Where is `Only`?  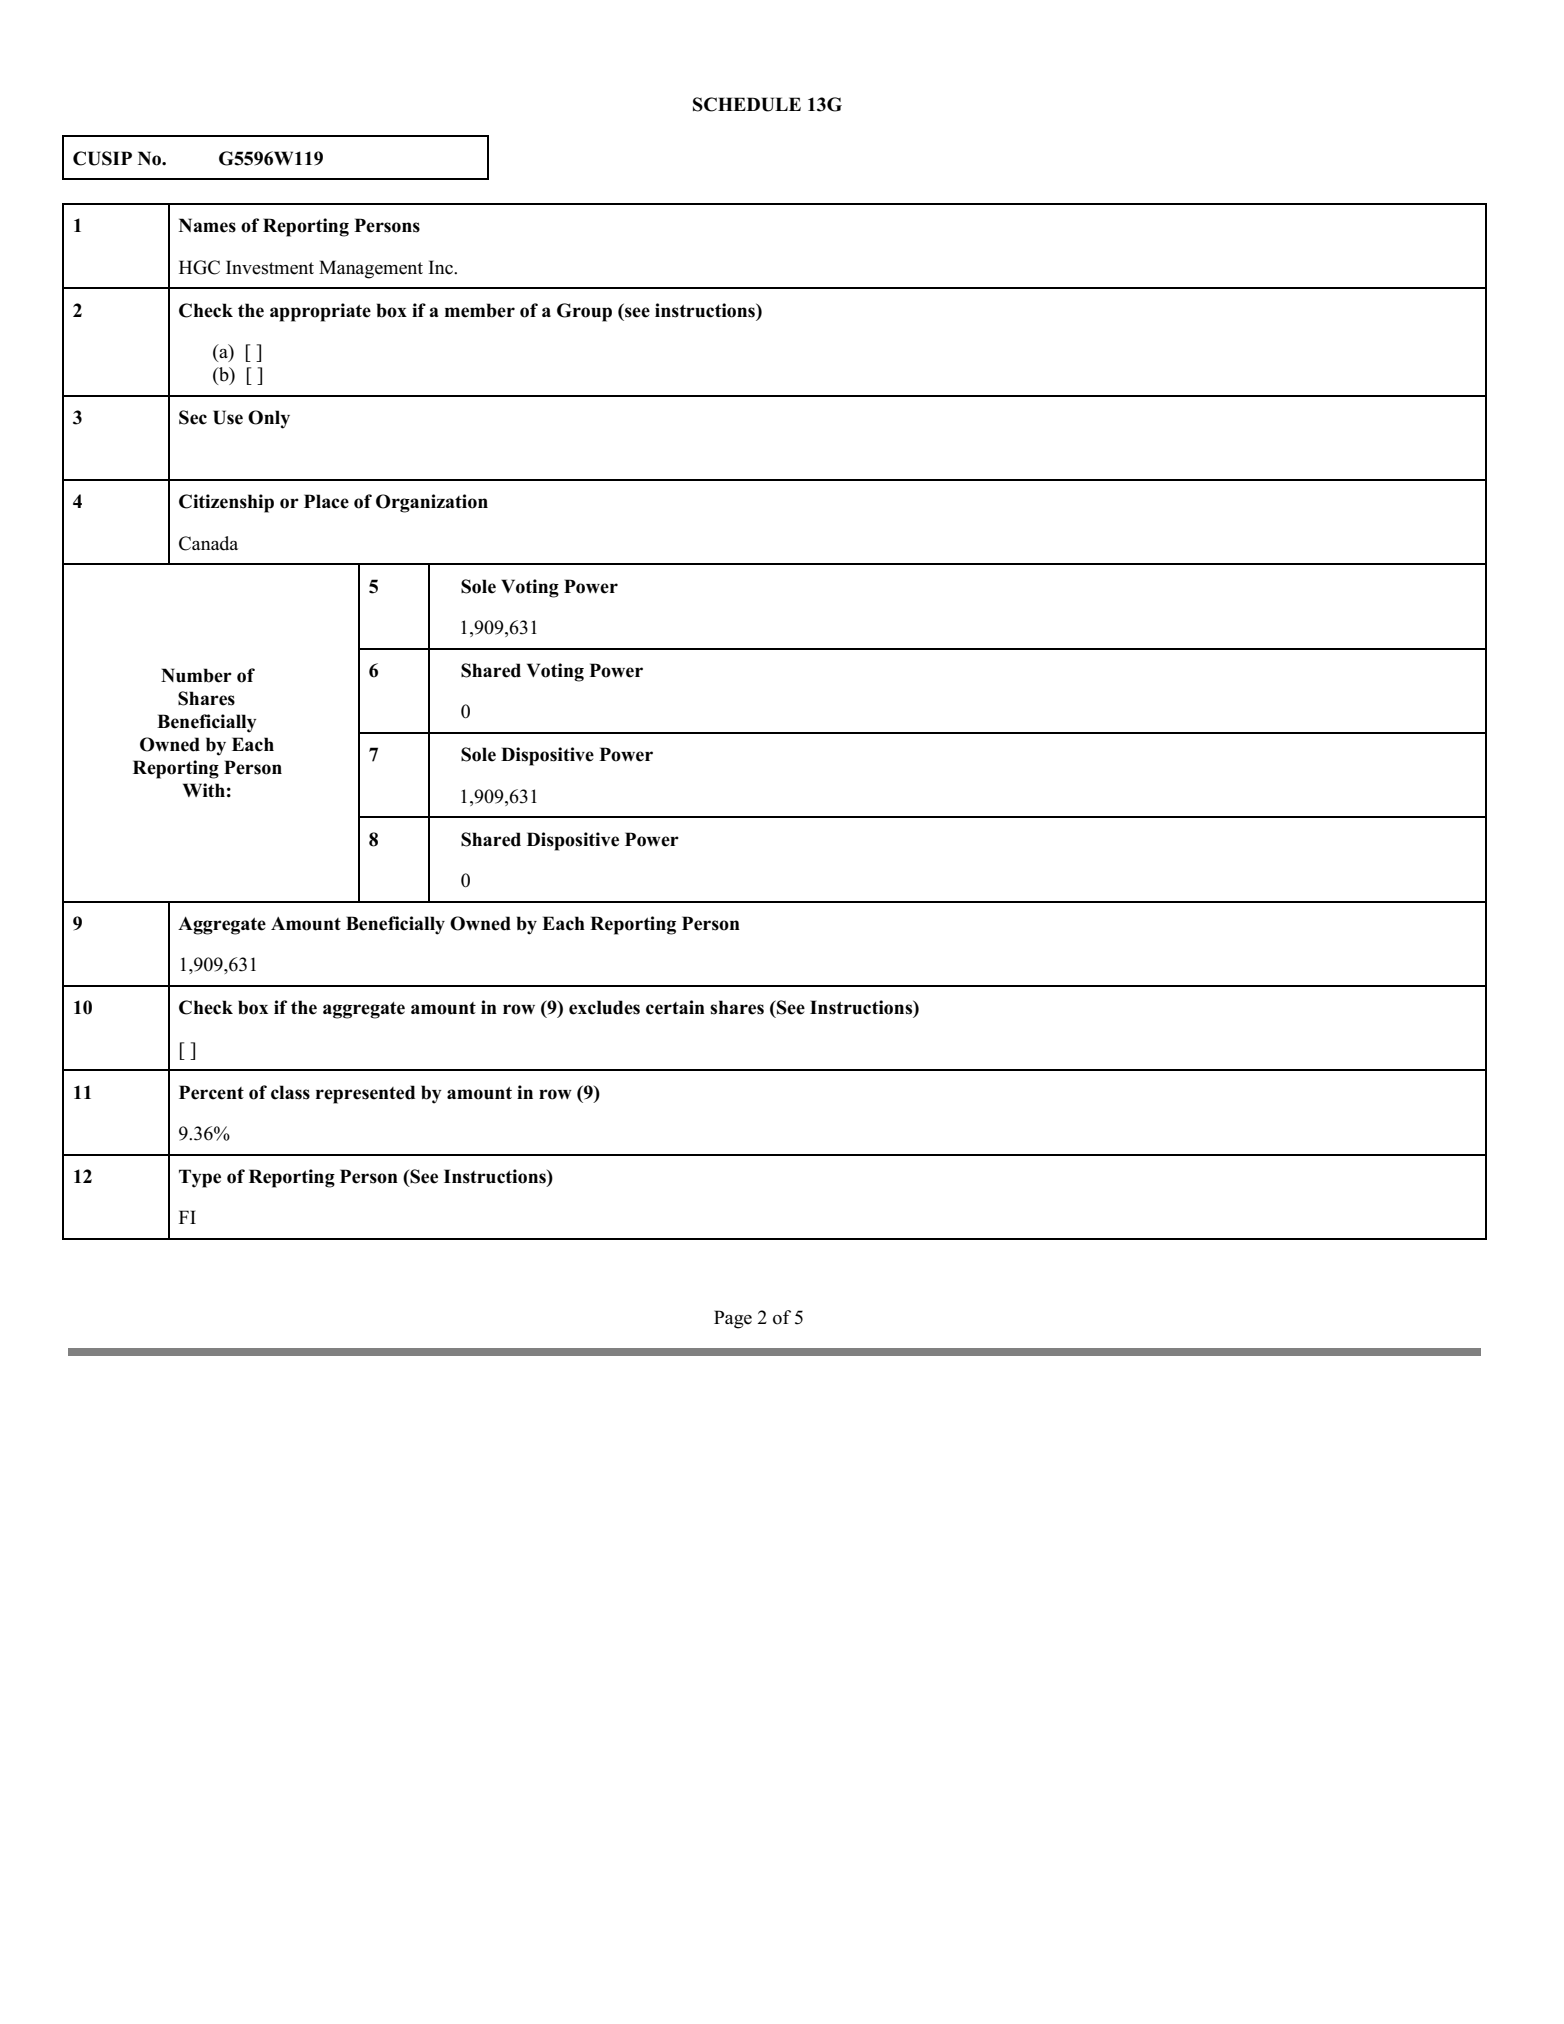 Only is located at coordinates (269, 419).
